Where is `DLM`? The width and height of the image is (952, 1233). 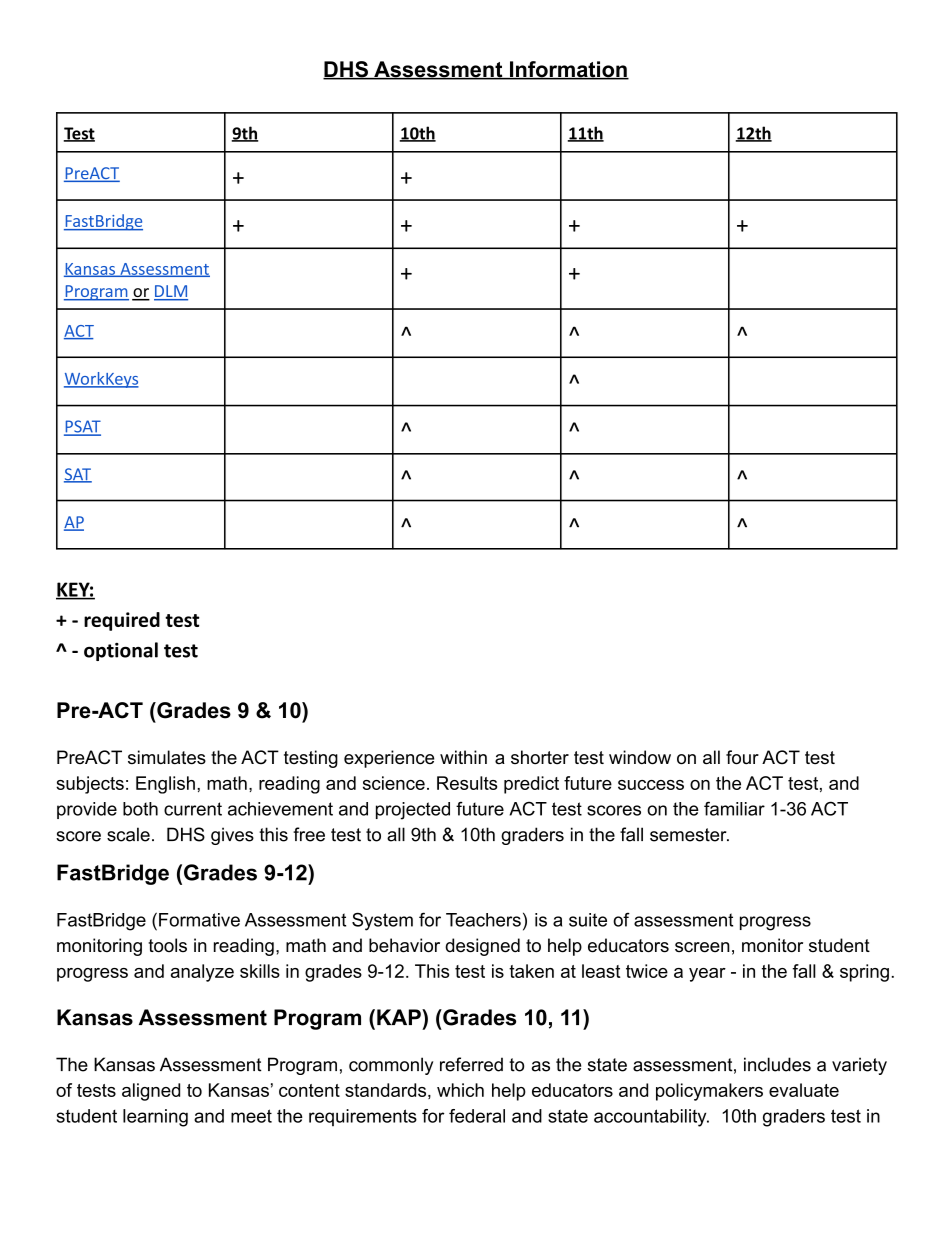 DLM is located at coordinates (171, 292).
